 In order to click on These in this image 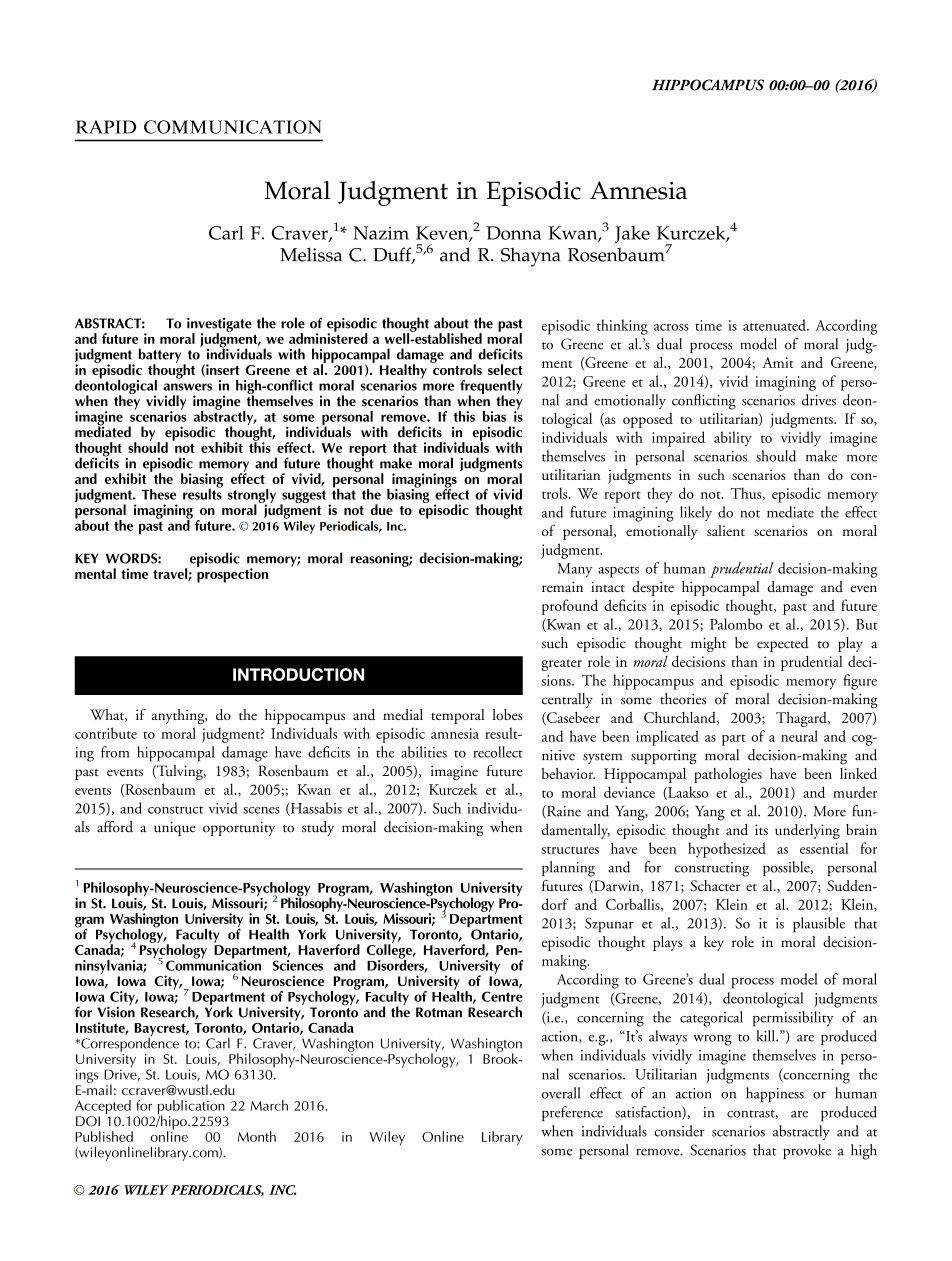, I will do `click(159, 494)`.
